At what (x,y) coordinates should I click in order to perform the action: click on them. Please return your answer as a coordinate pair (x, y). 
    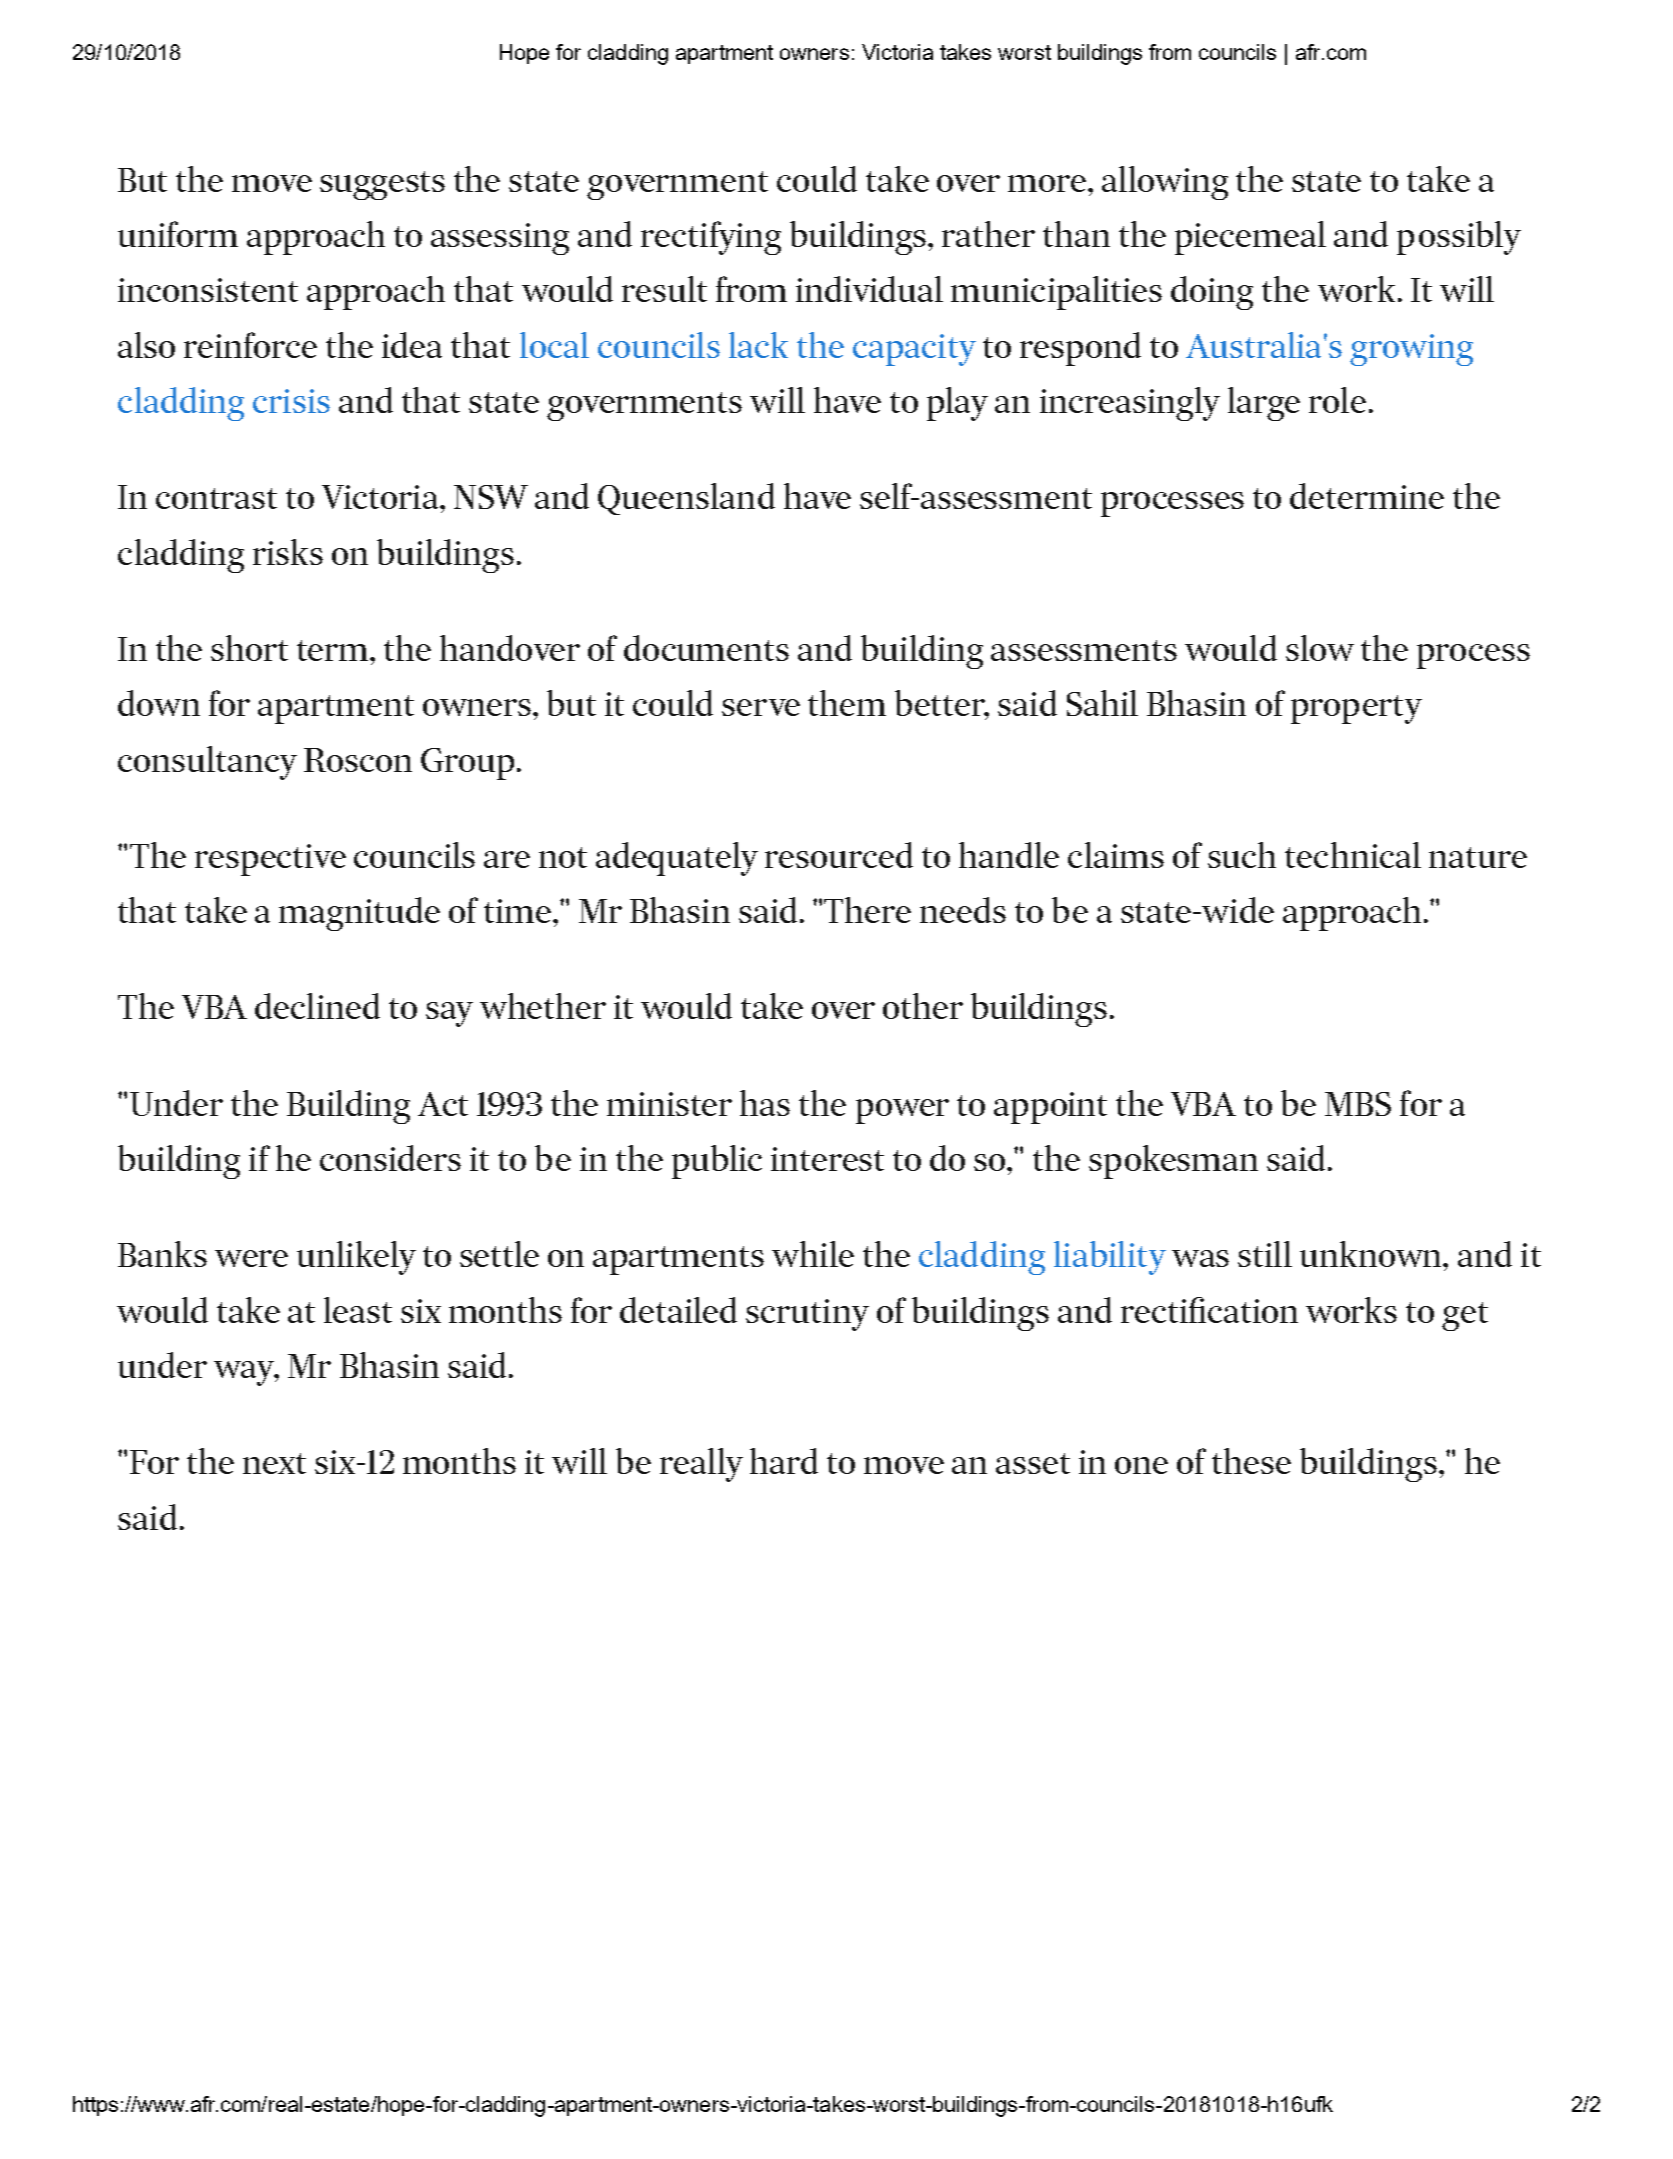
    Looking at the image, I should click on (847, 703).
